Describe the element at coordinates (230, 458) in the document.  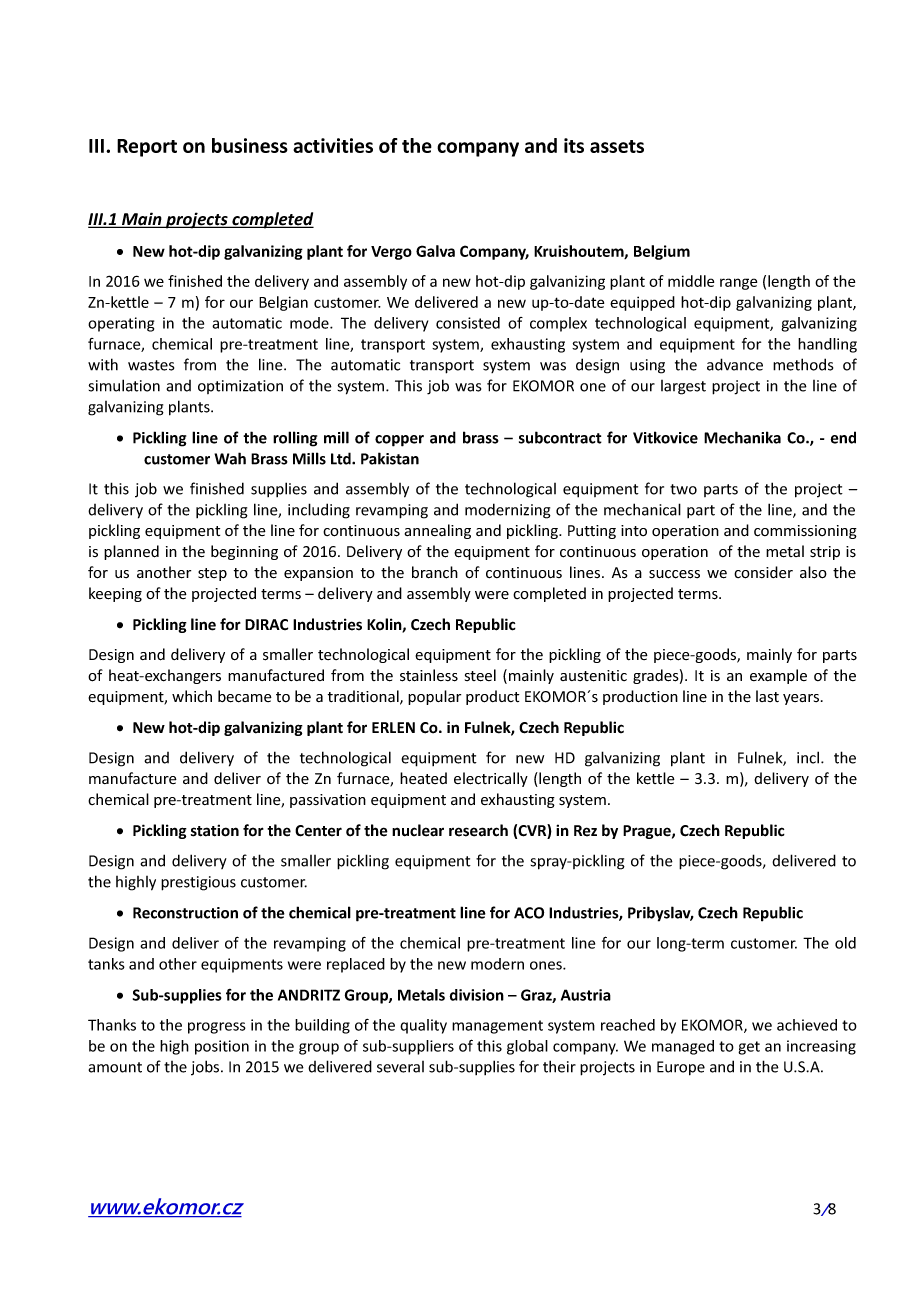
I see `Wah` at that location.
